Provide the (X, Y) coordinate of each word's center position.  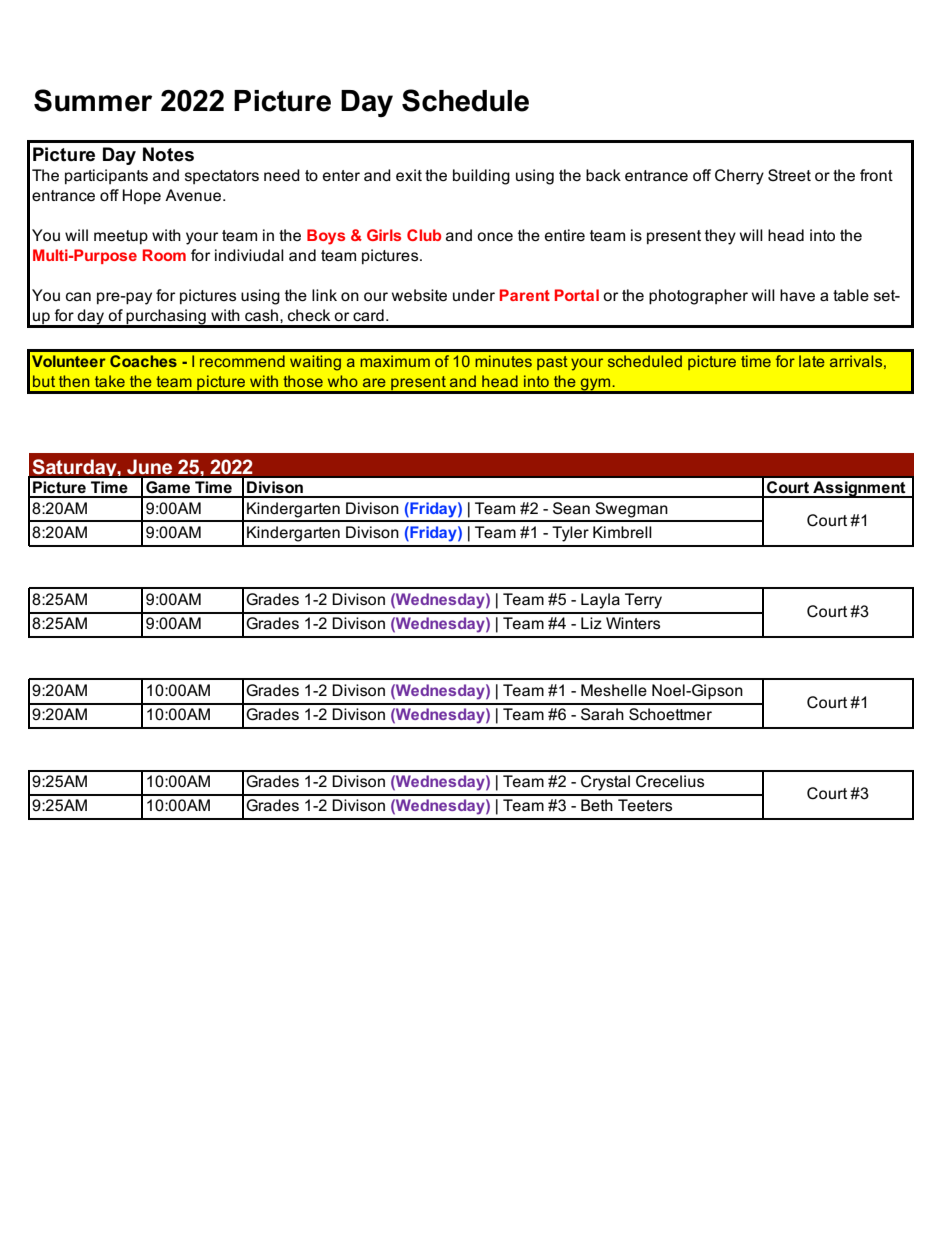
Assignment (859, 489)
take (110, 381)
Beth (597, 805)
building (481, 177)
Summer (93, 100)
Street (789, 175)
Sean (571, 508)
